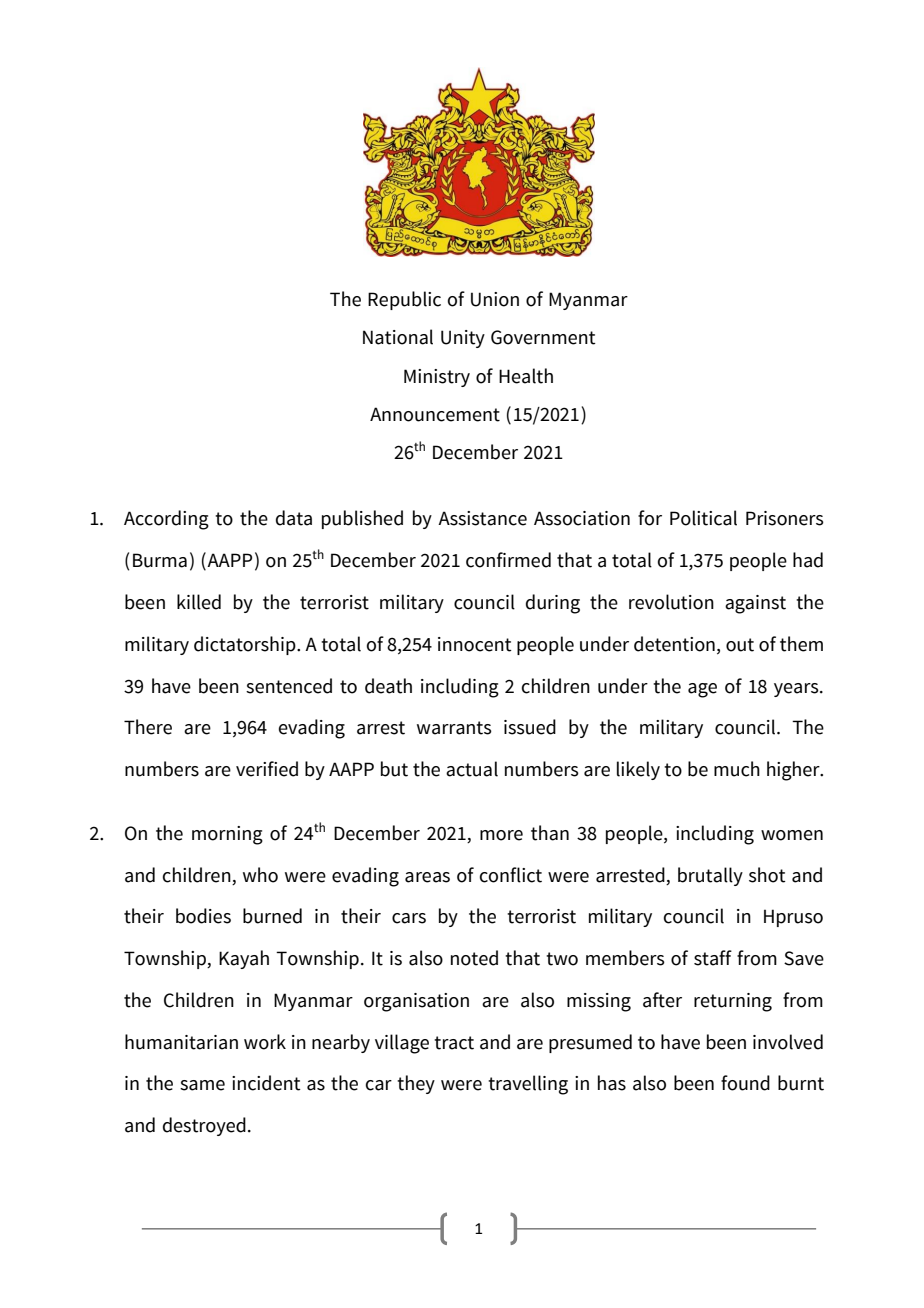 This screenshot has height=1308, width=924. Describe the element at coordinates (199, 602) in the screenshot. I see `killed` at that location.
